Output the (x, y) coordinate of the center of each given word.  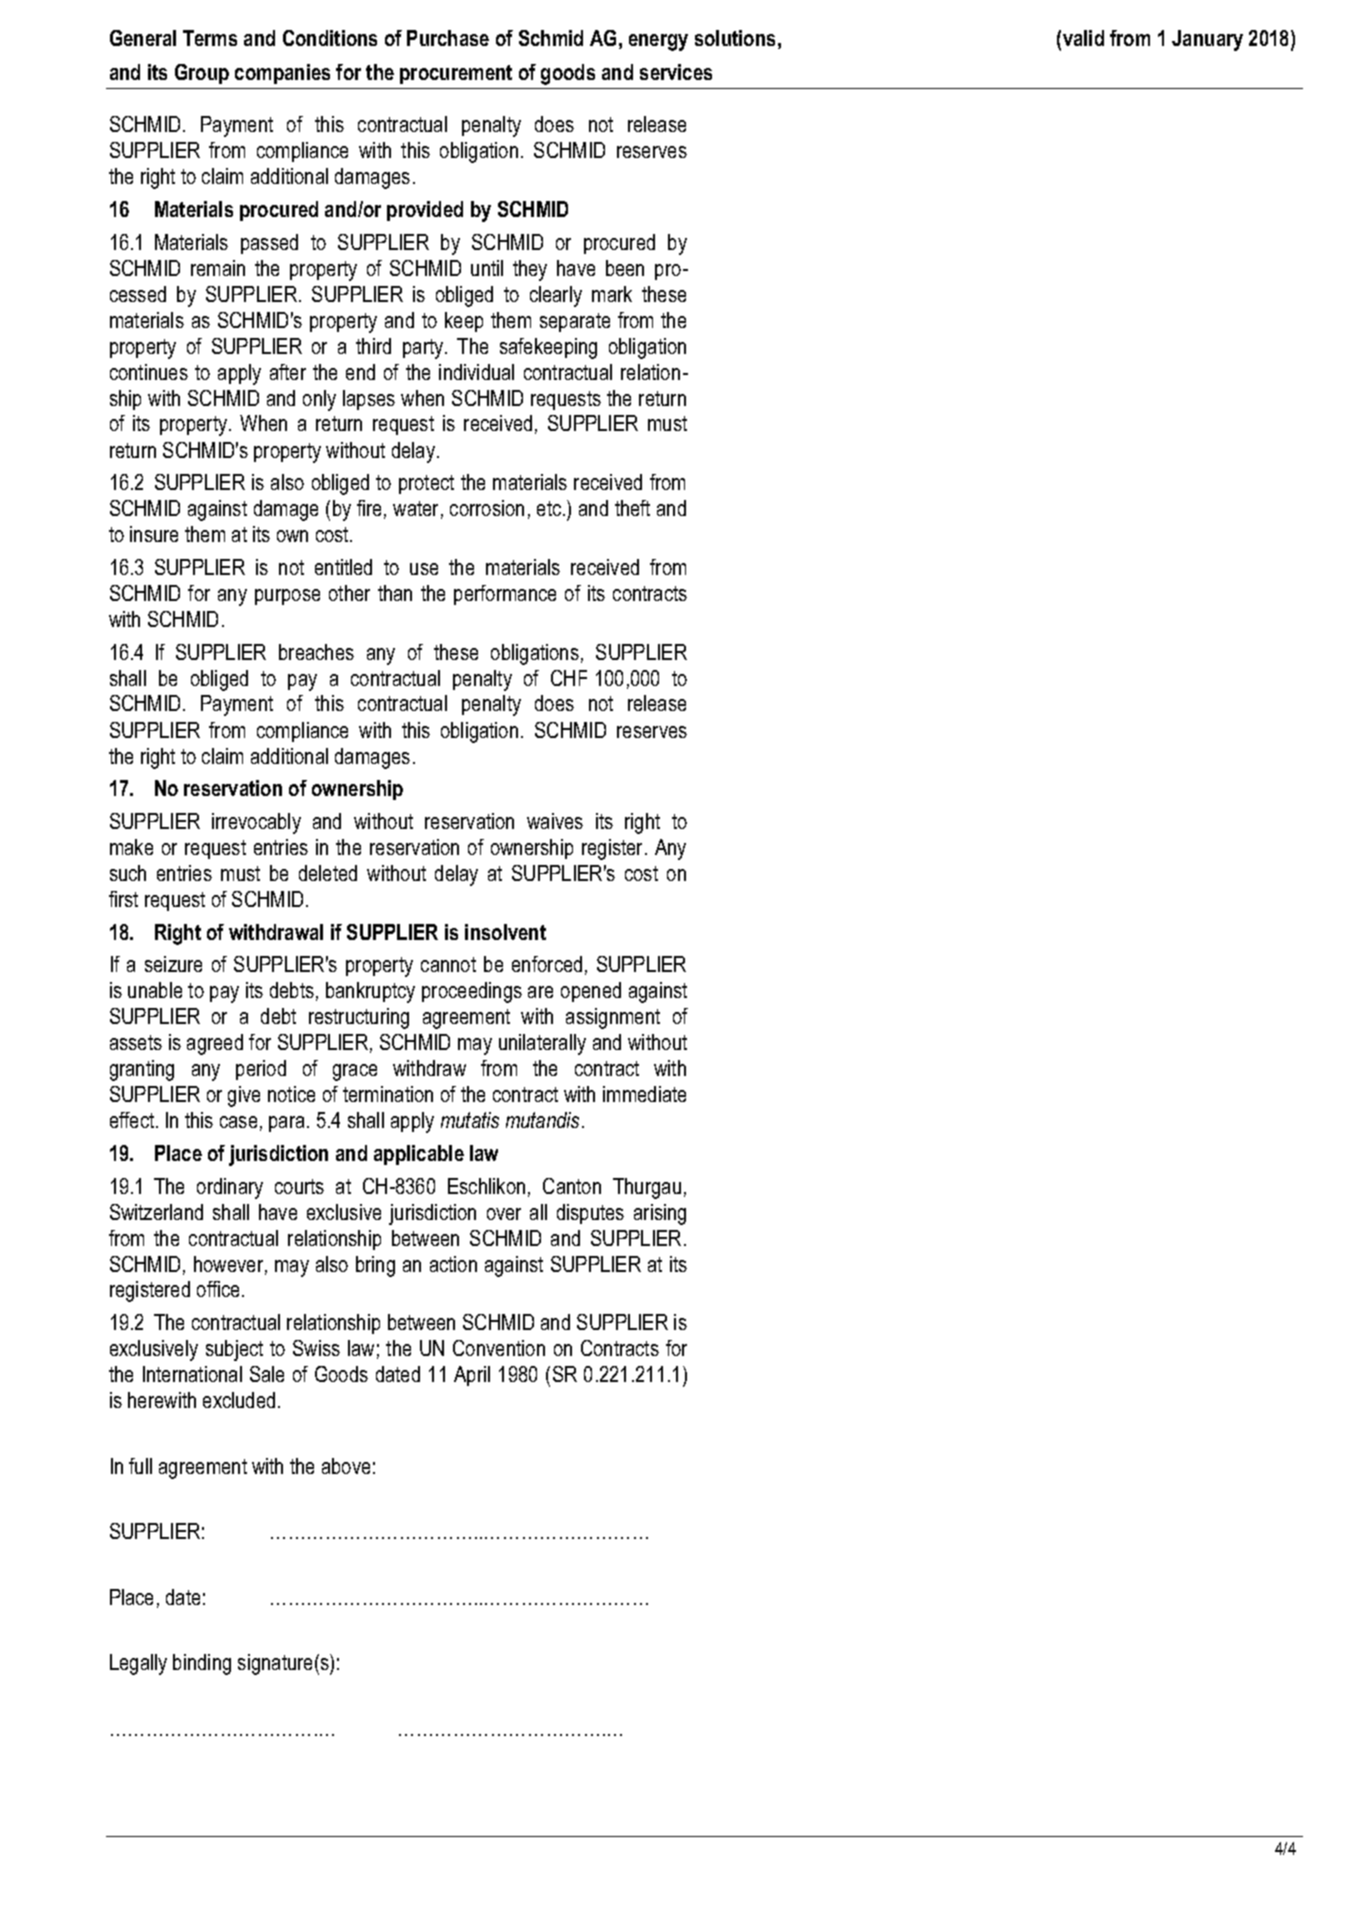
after (288, 372)
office (220, 1289)
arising (660, 1214)
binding (202, 1664)
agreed (215, 1044)
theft (632, 508)
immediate (644, 1094)
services (676, 72)
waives (555, 821)
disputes (590, 1214)
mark (612, 294)
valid (1083, 38)
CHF (569, 678)
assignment (613, 1018)
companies (282, 74)
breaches (316, 652)
